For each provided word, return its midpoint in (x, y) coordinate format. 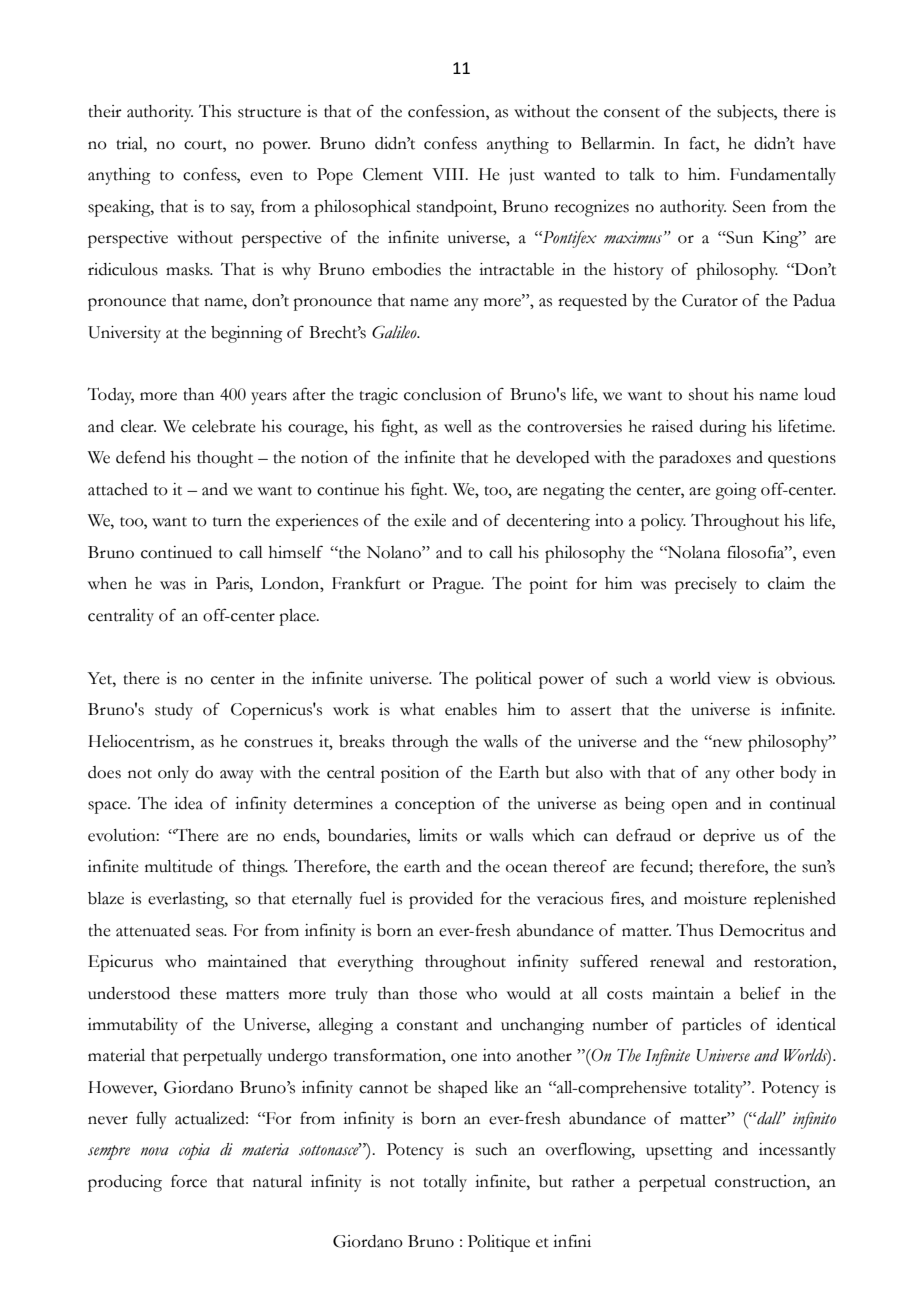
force (189, 1181)
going (736, 491)
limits (438, 835)
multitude (179, 866)
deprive (729, 837)
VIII (449, 174)
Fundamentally (783, 176)
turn (227, 522)
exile (430, 520)
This (215, 111)
